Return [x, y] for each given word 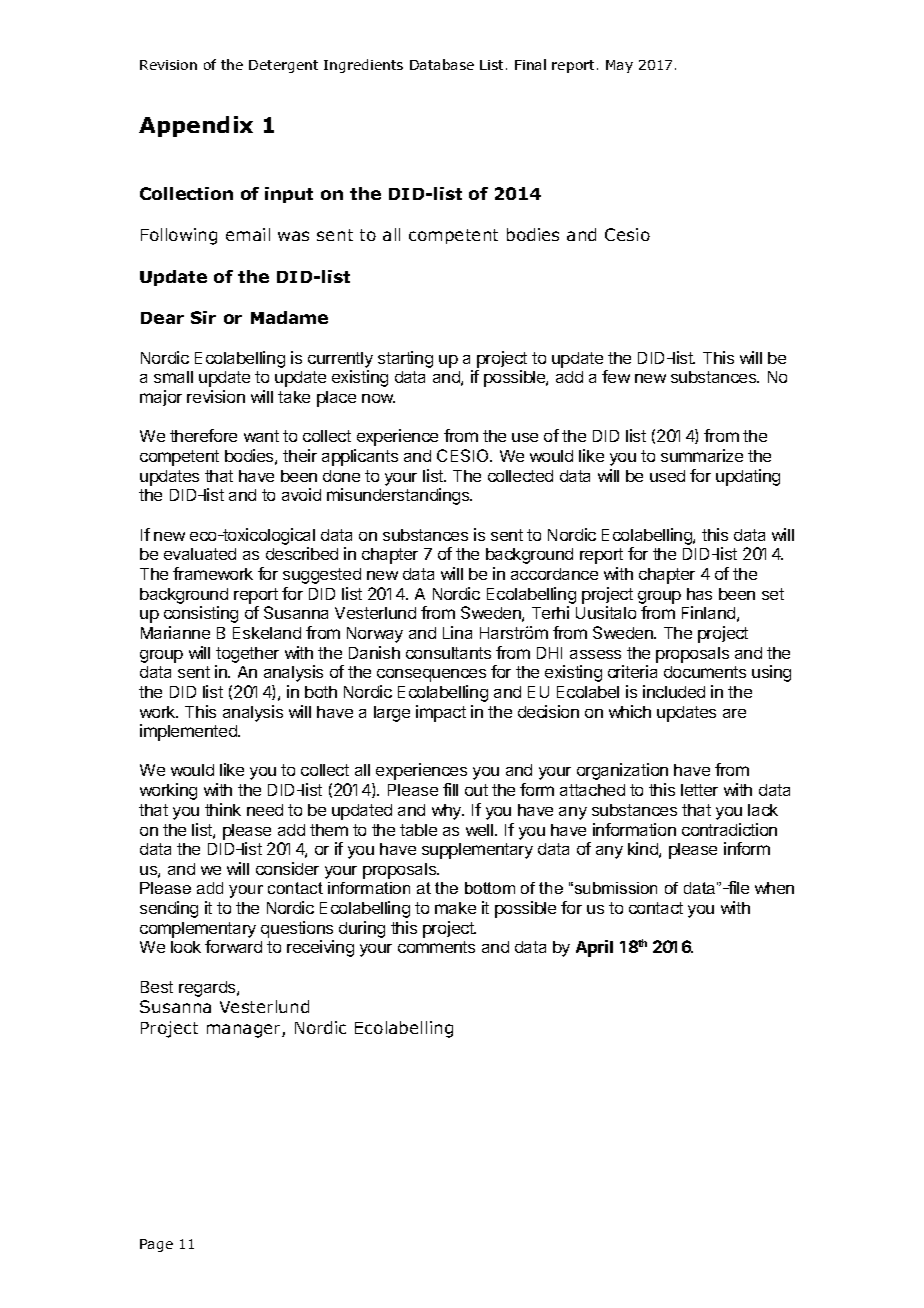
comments [436, 947]
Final [530, 64]
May [619, 66]
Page [156, 1245]
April [594, 948]
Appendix [196, 126]
